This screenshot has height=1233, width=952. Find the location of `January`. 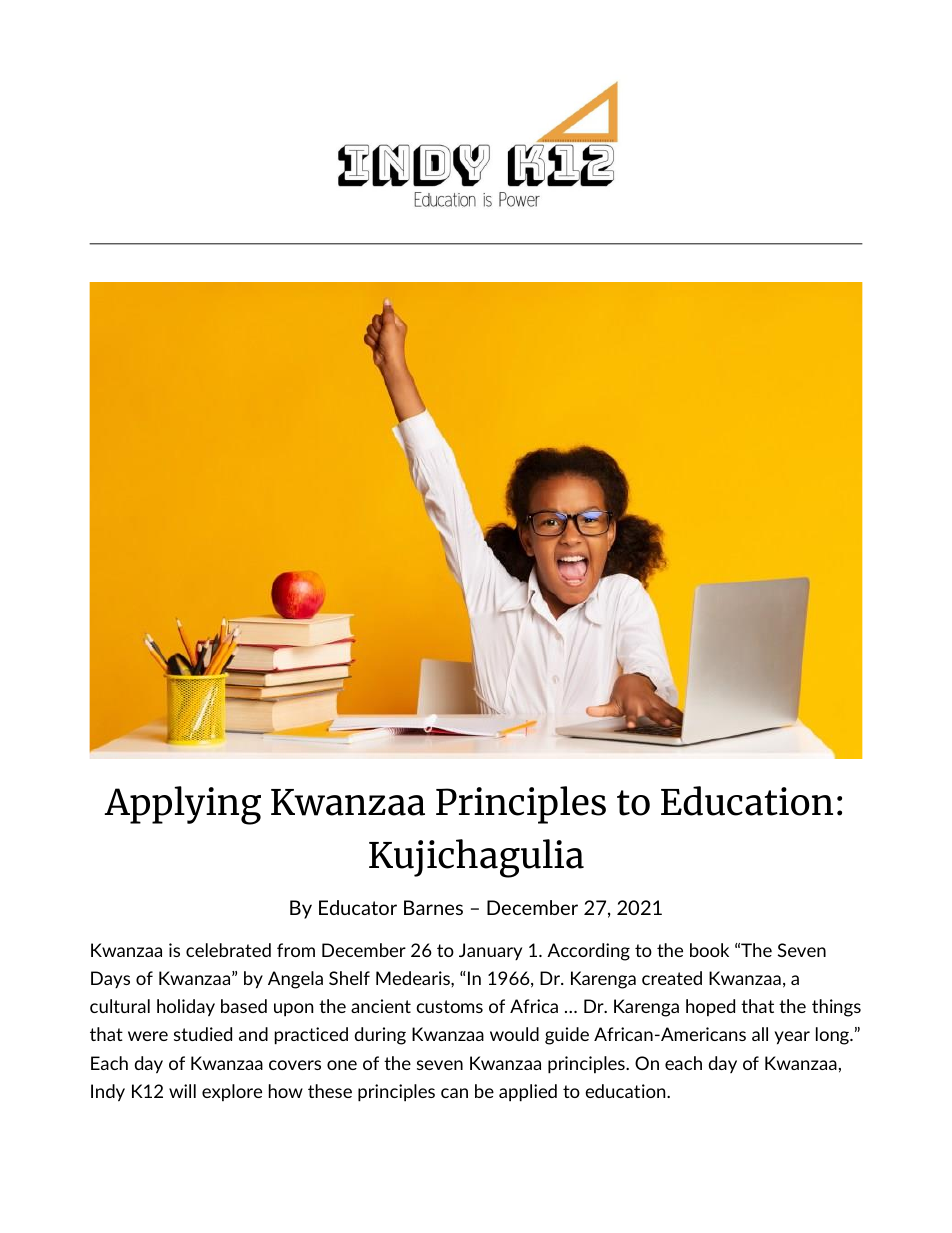

January is located at coordinates (490, 951).
